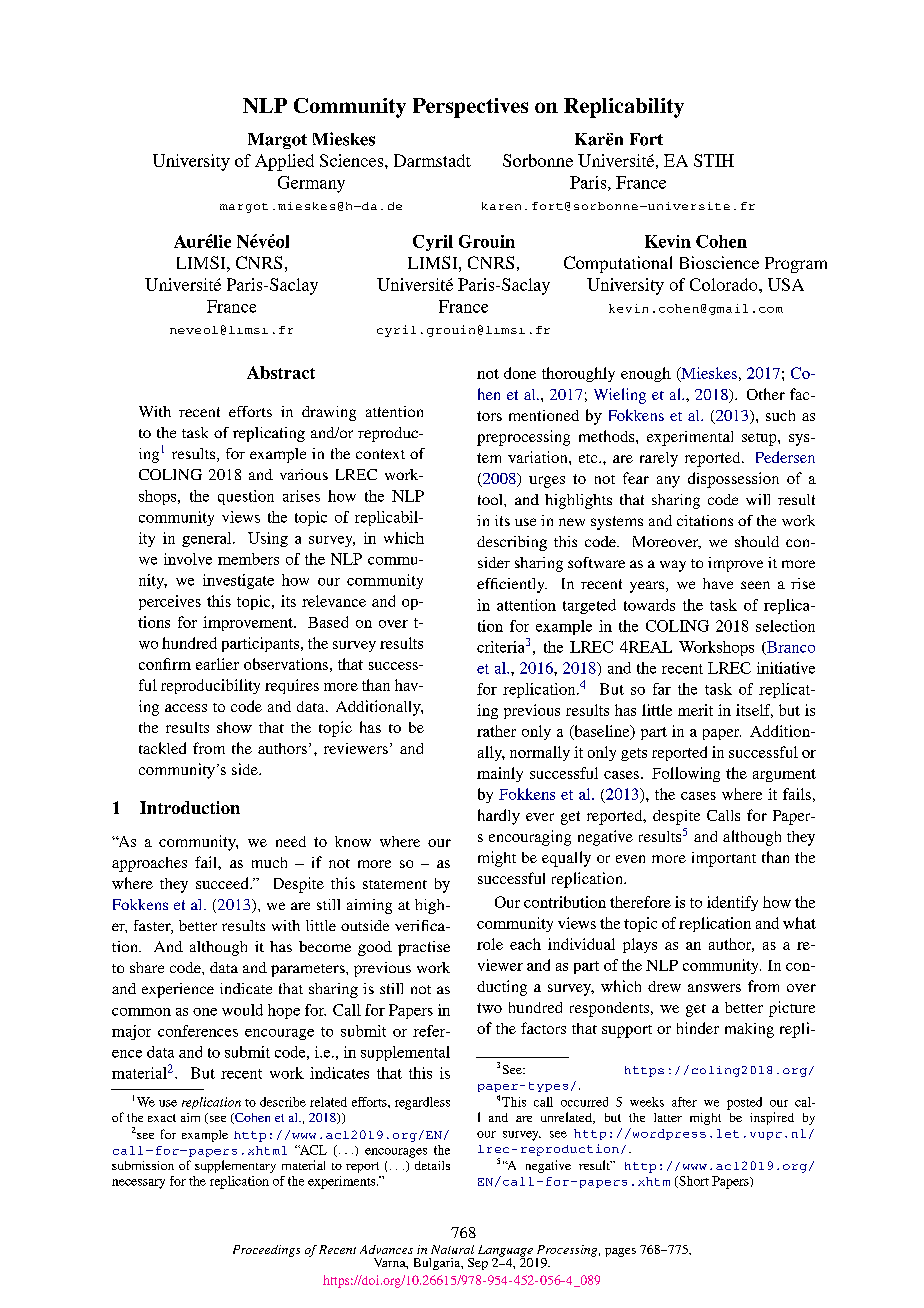 The image size is (924, 1308). Describe the element at coordinates (284, 162) in the screenshot. I see `Applied` at that location.
